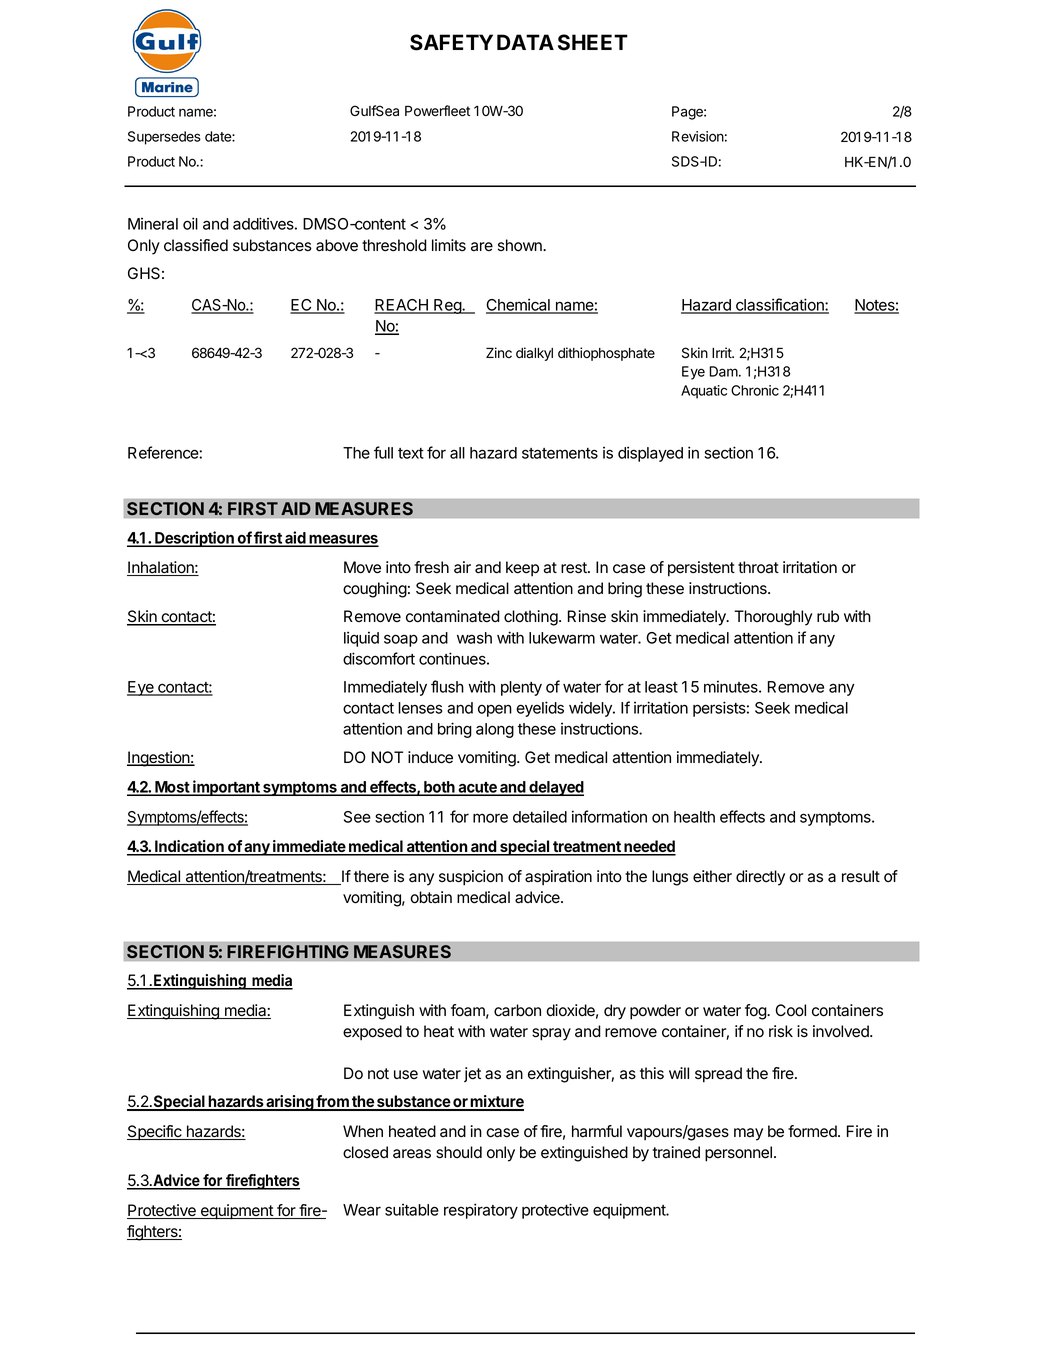 Image resolution: width=1039 pixels, height=1371 pixels. What do you see at coordinates (525, 42) in the page?
I see `DATA` at bounding box center [525, 42].
